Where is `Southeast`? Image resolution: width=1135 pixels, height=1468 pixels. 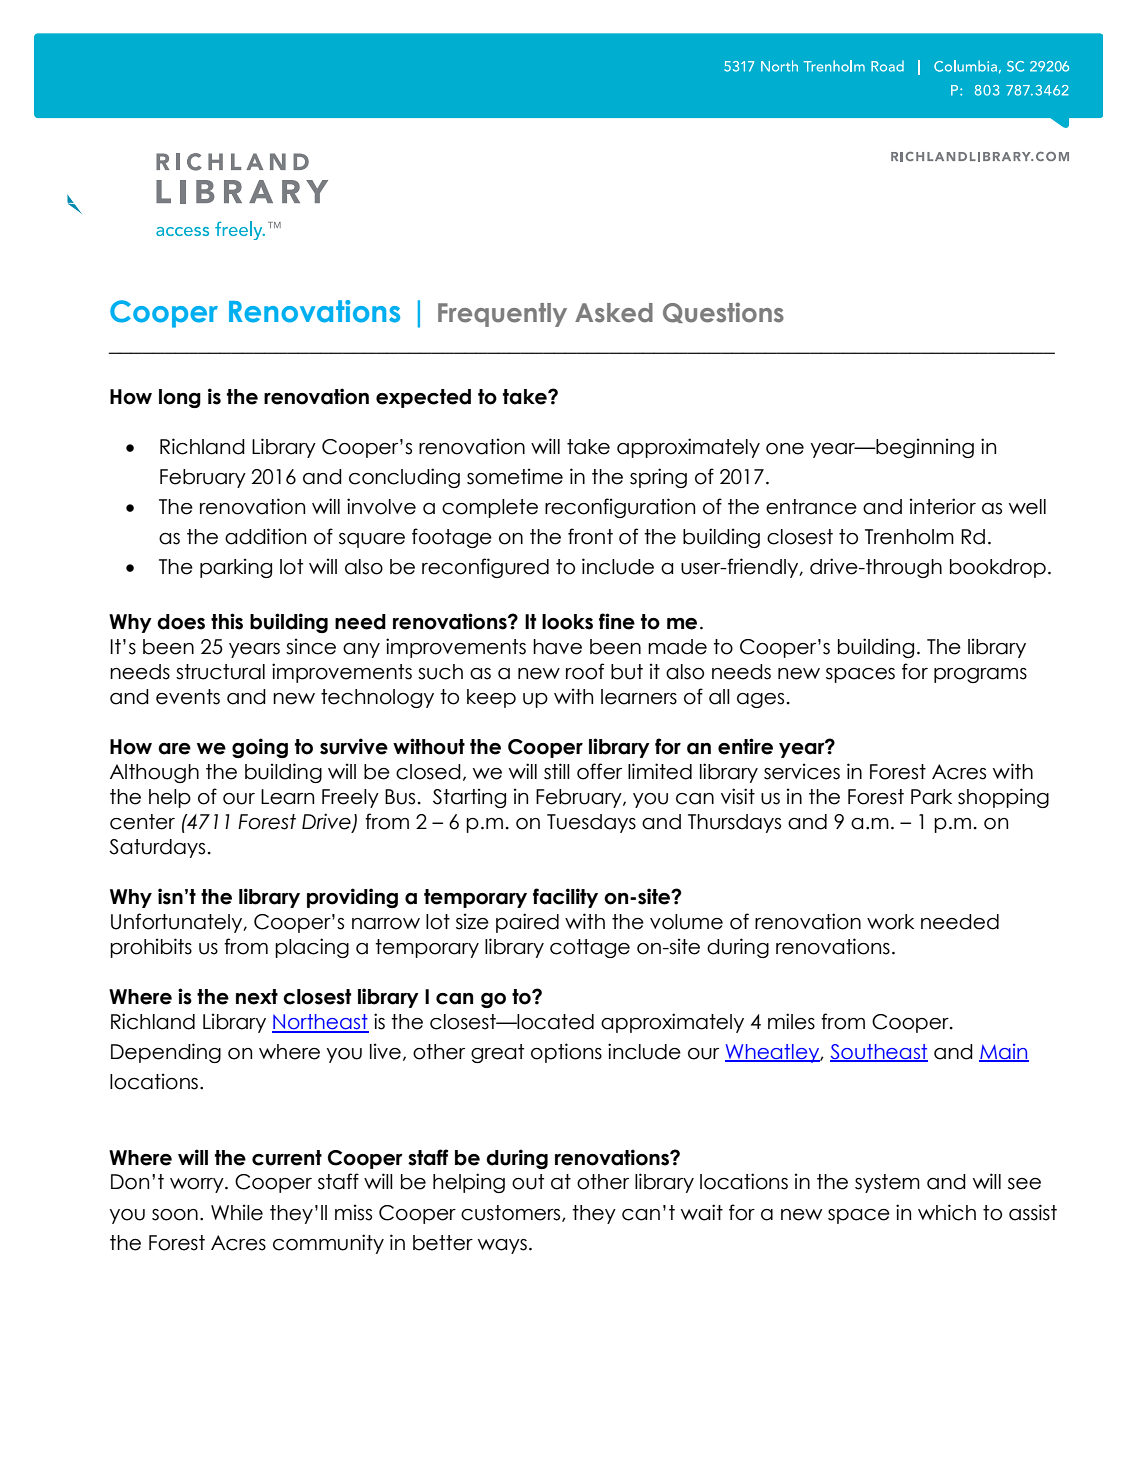 Southeast is located at coordinates (879, 1053).
